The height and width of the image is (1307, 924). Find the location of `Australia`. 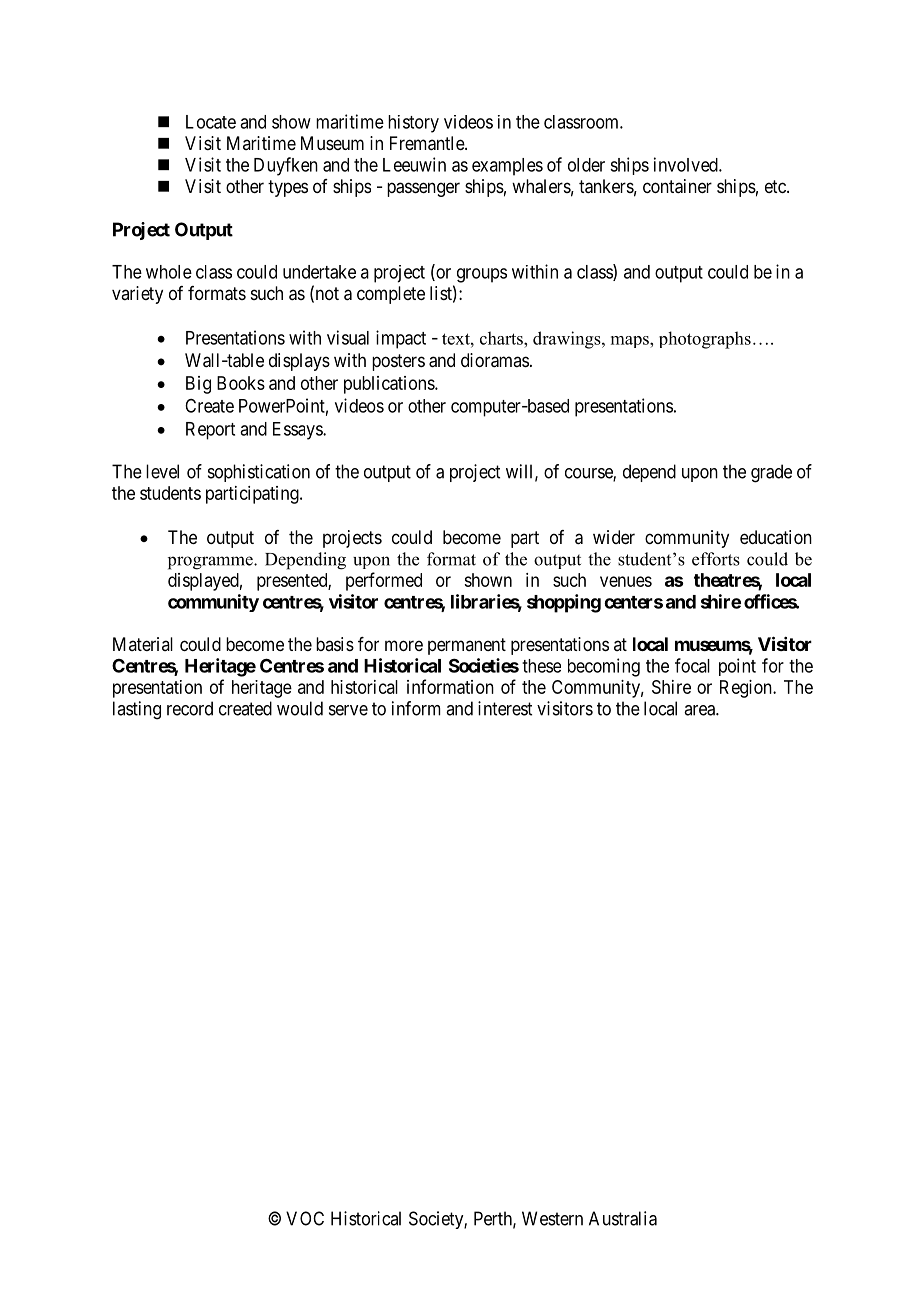

Australia is located at coordinates (623, 1218).
